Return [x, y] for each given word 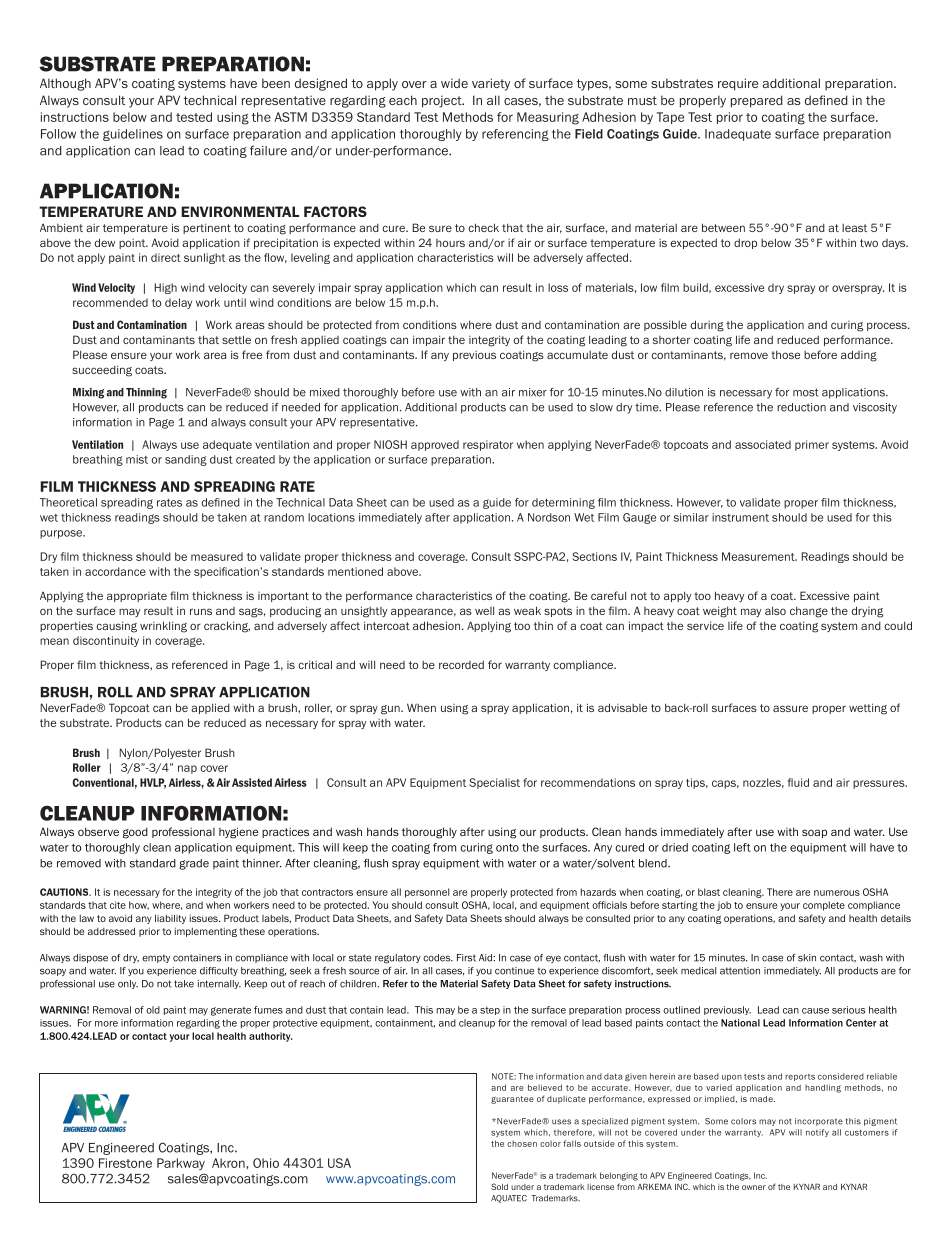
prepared [757, 101]
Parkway [181, 1164]
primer [812, 445]
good [135, 833]
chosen [522, 1144]
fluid [798, 782]
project [443, 101]
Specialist [494, 783]
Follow [58, 134]
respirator [488, 445]
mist [137, 459]
